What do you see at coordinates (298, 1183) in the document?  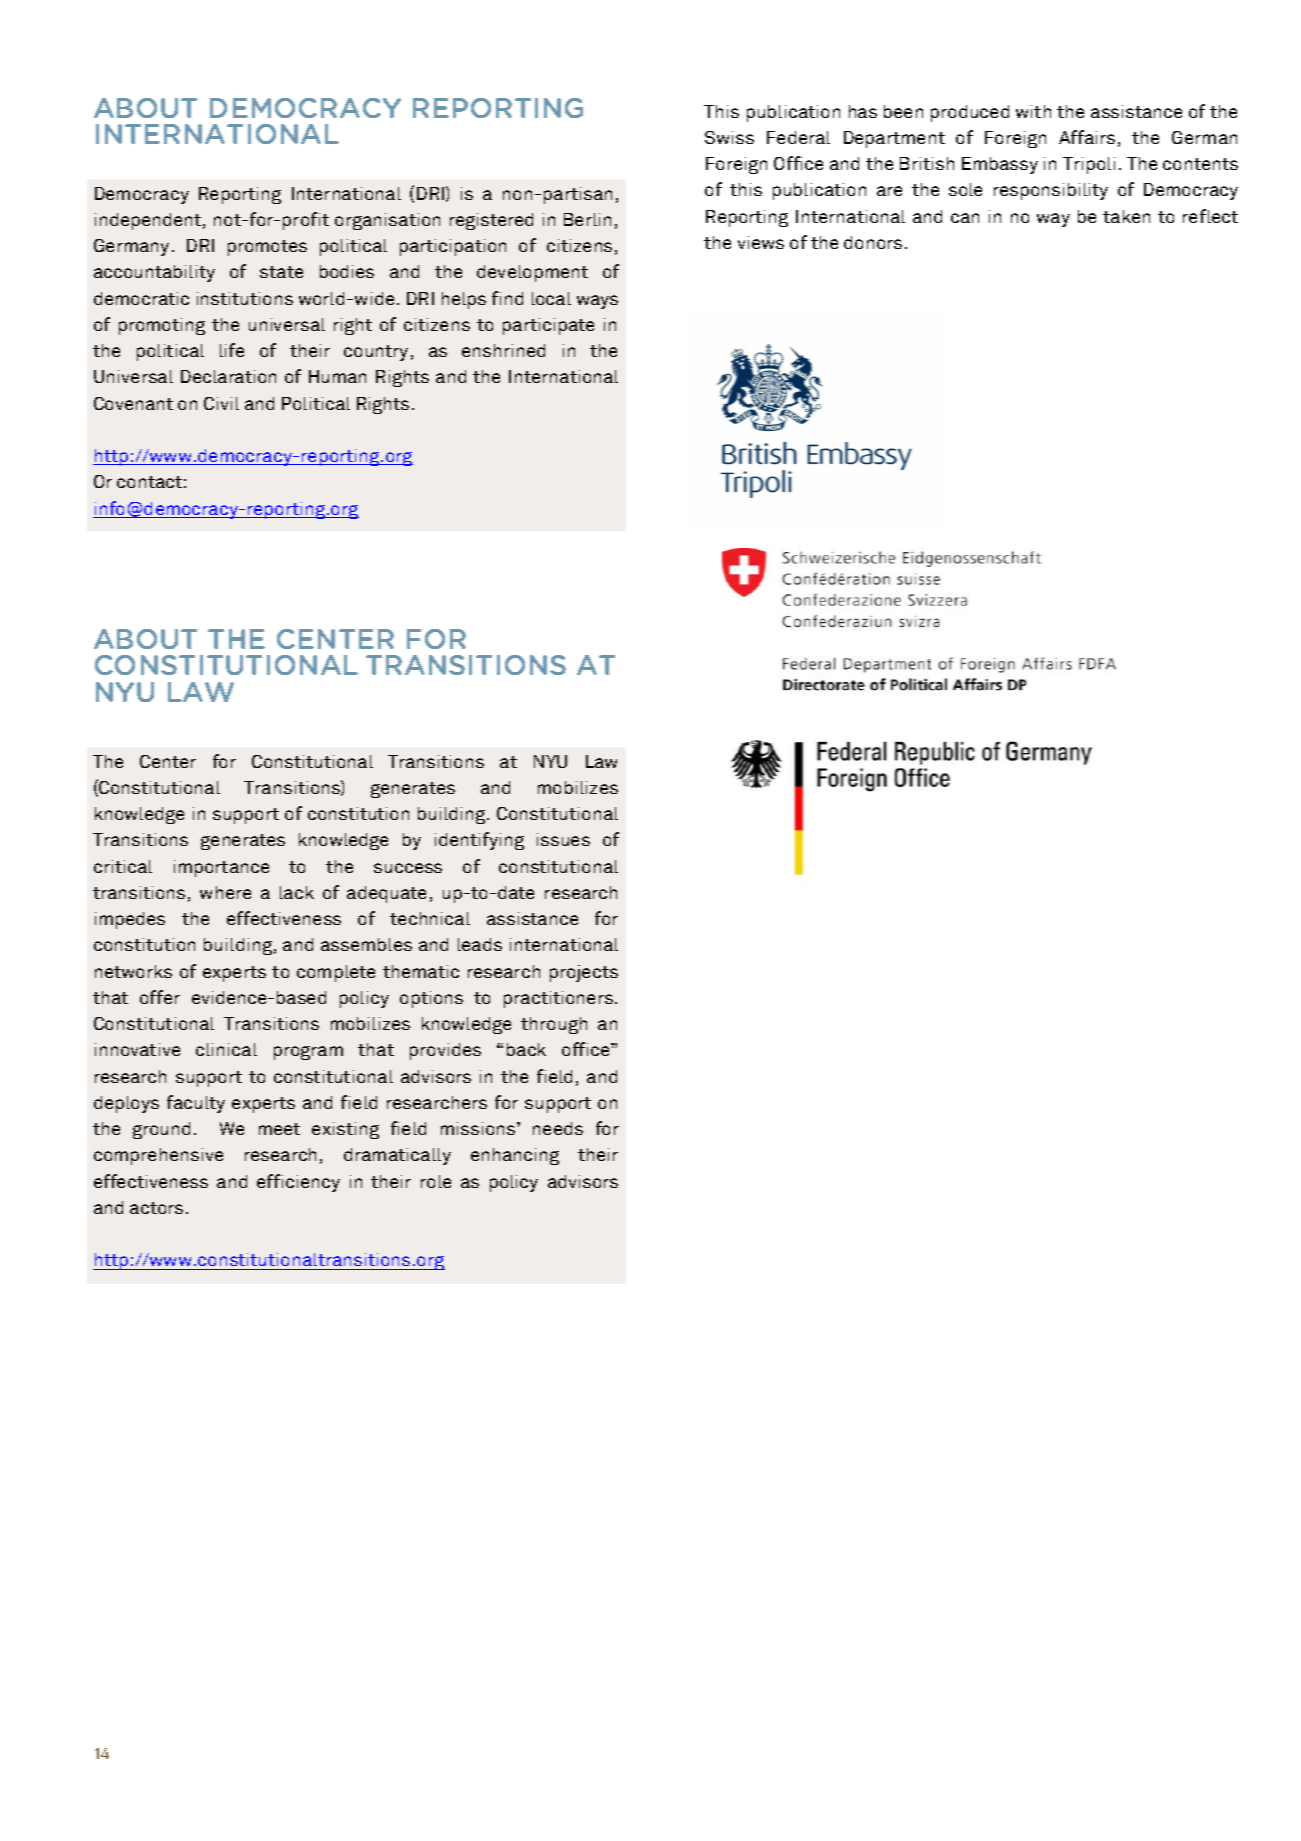 I see `efficiency` at bounding box center [298, 1183].
